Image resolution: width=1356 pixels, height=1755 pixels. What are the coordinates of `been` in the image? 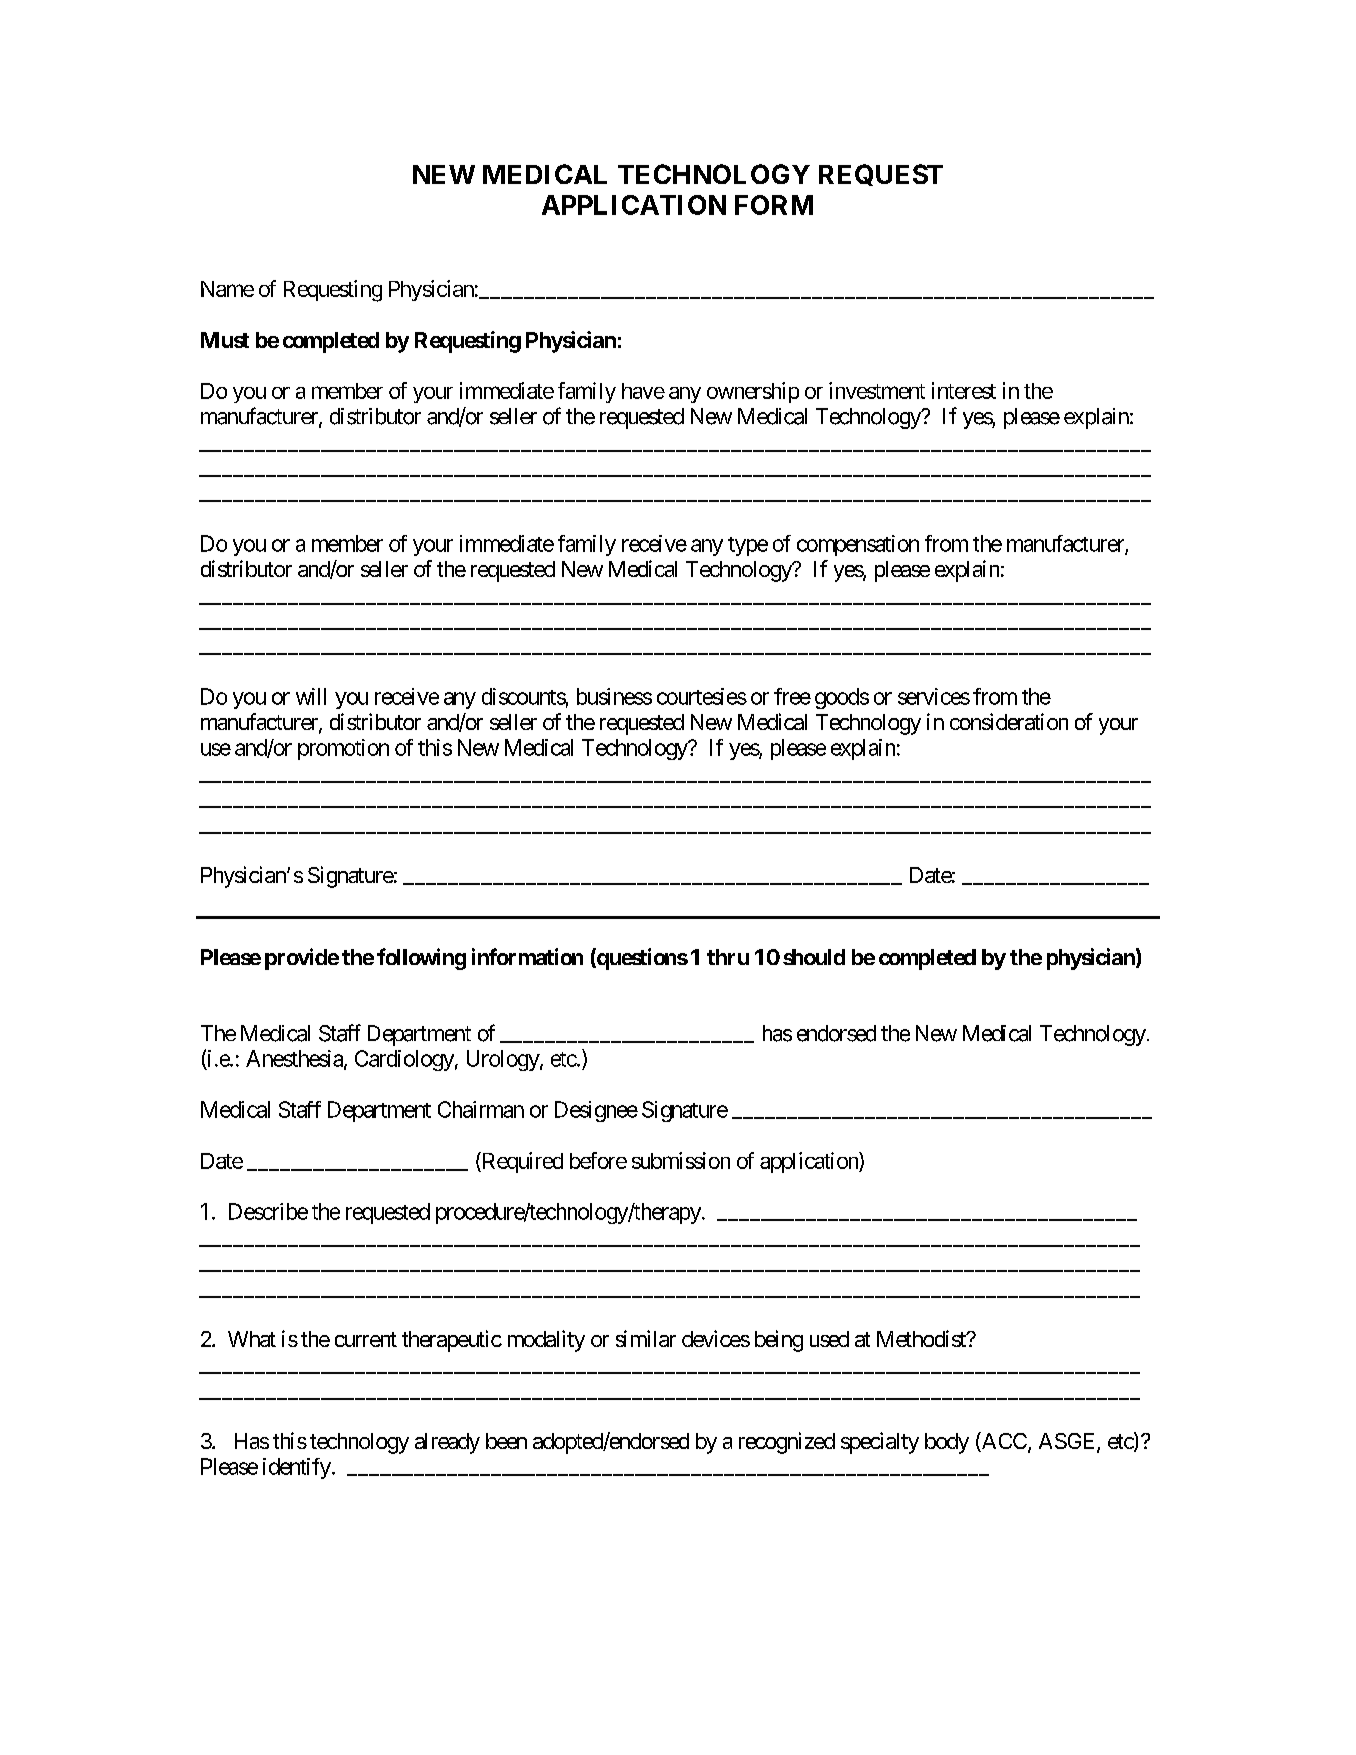 It's located at (506, 1441).
